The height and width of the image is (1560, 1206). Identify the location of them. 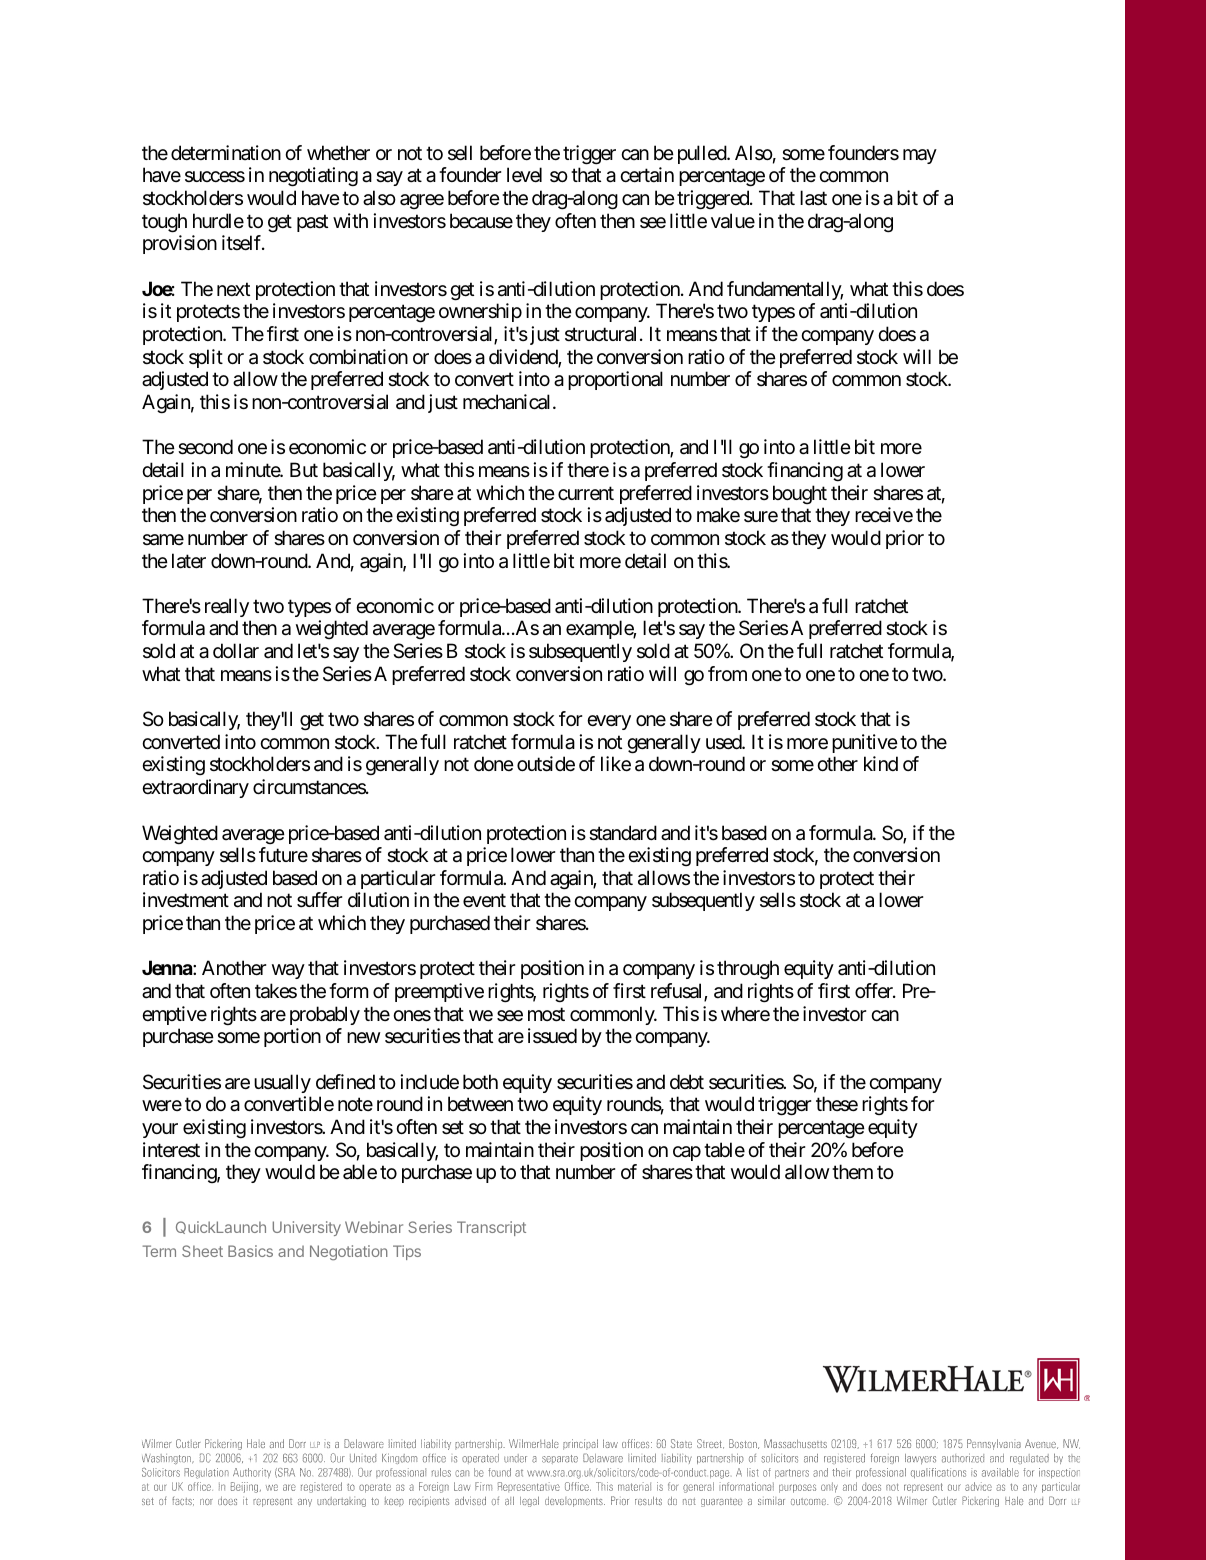
(852, 1171).
